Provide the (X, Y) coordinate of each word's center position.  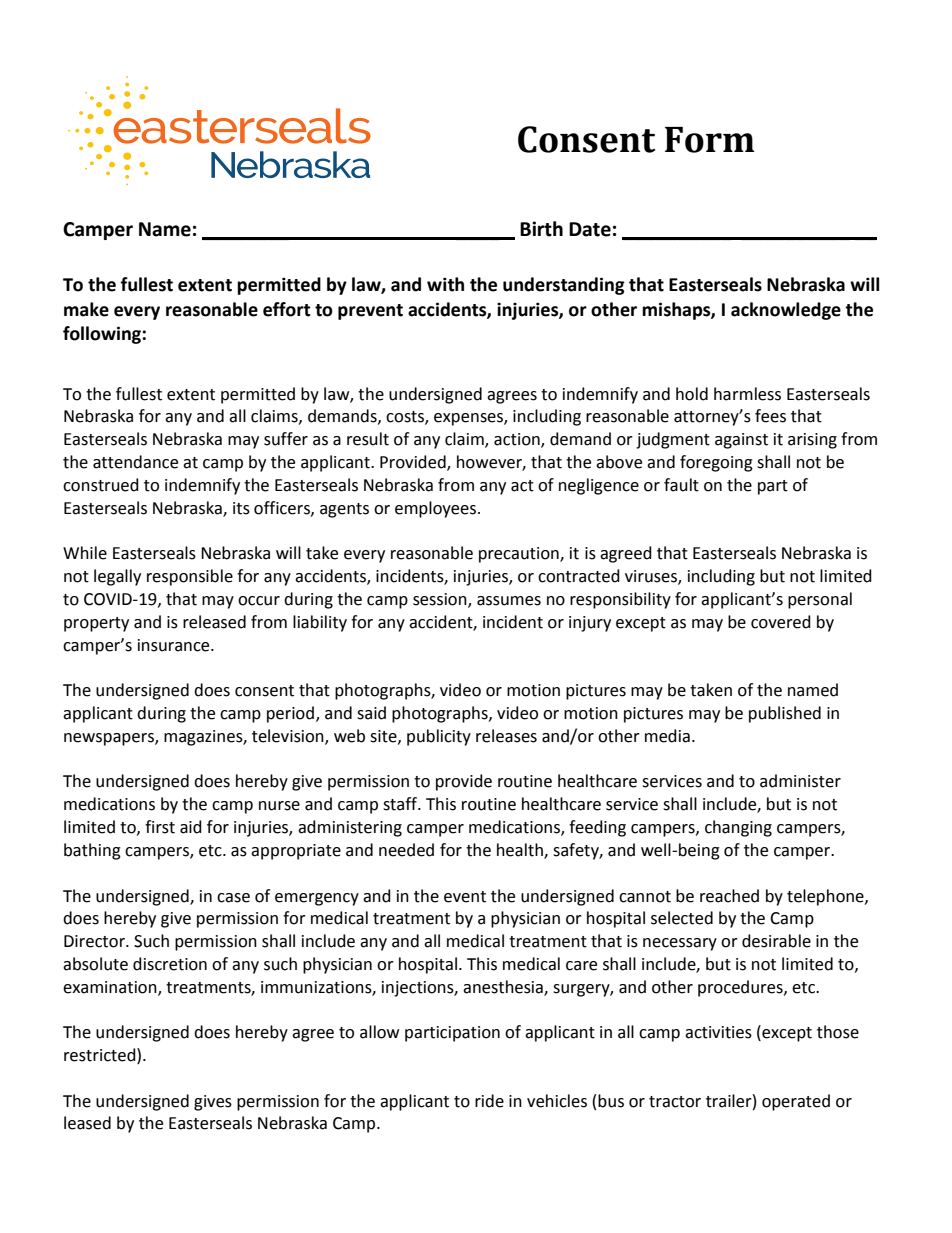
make (86, 309)
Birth (541, 229)
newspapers (110, 739)
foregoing (716, 463)
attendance (135, 462)
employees (437, 509)
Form (710, 140)
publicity (439, 737)
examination (111, 988)
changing (738, 828)
